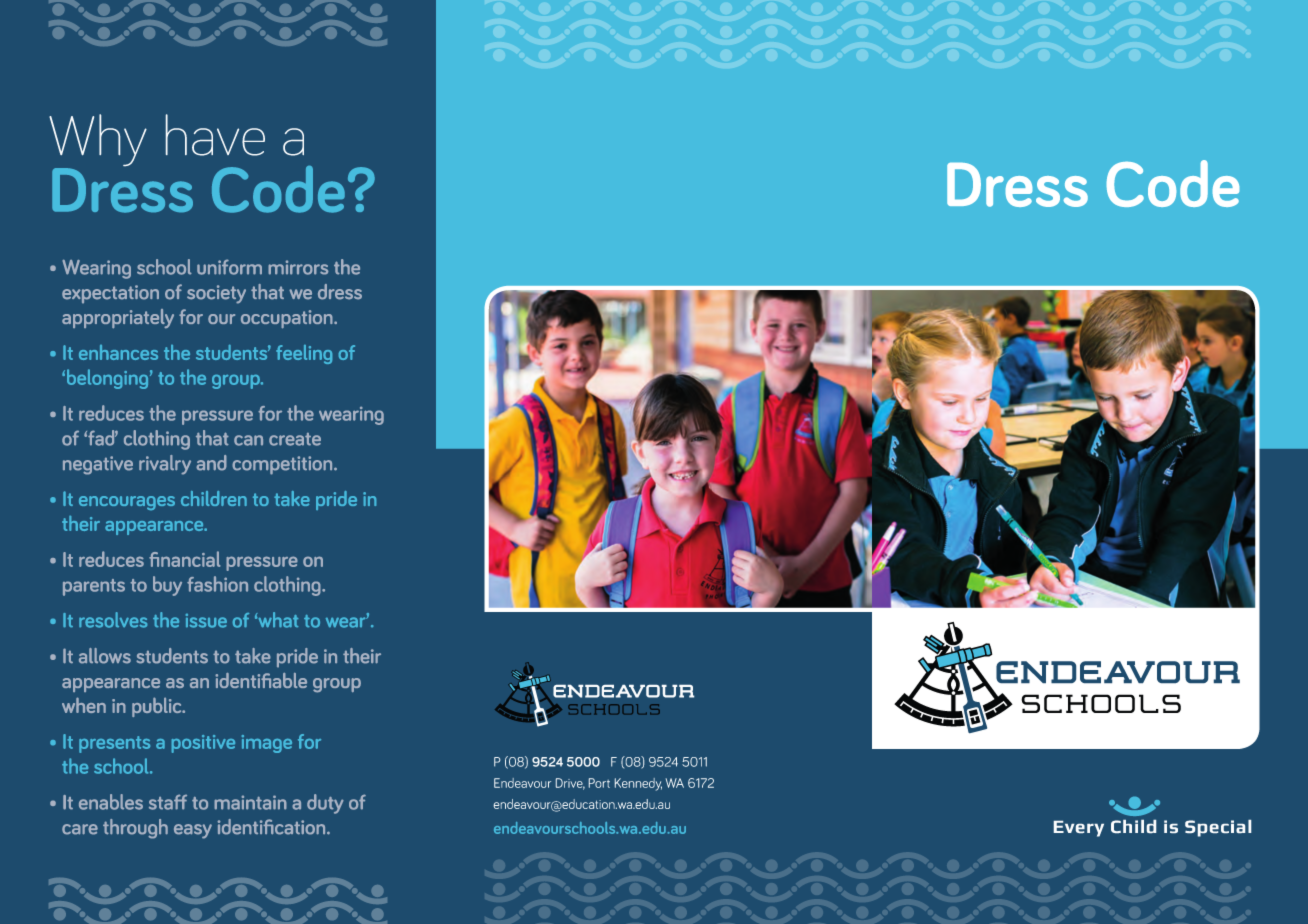 The width and height of the document is (1308, 924). Describe the element at coordinates (570, 784) in the document. I see `Drive` at that location.
